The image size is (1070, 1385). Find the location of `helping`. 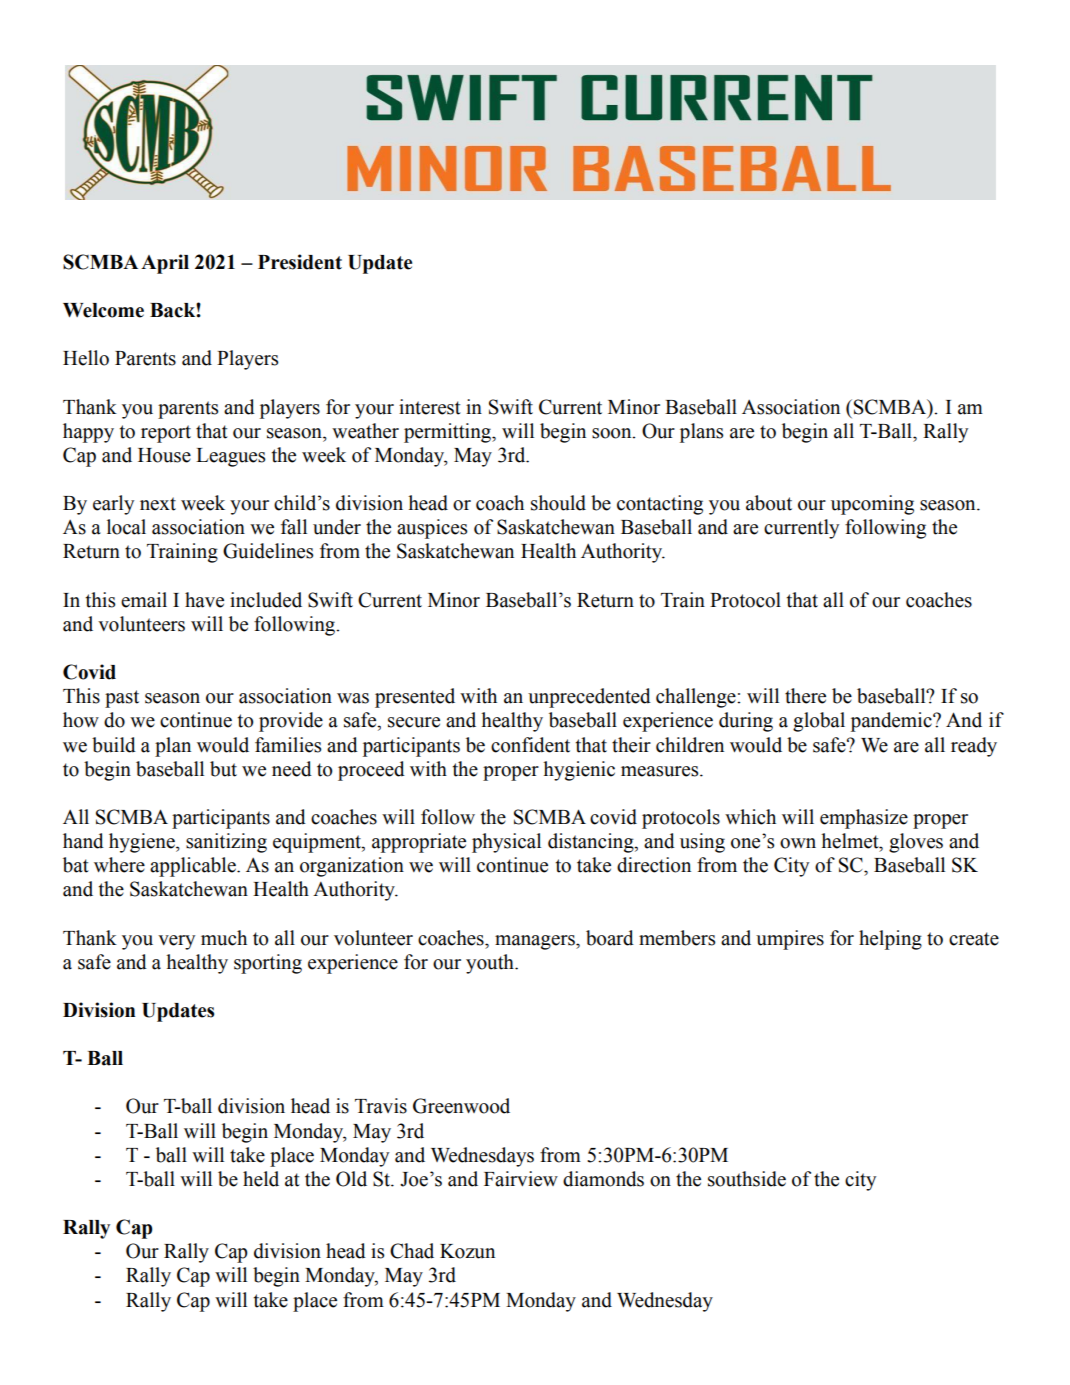

helping is located at coordinates (890, 940).
